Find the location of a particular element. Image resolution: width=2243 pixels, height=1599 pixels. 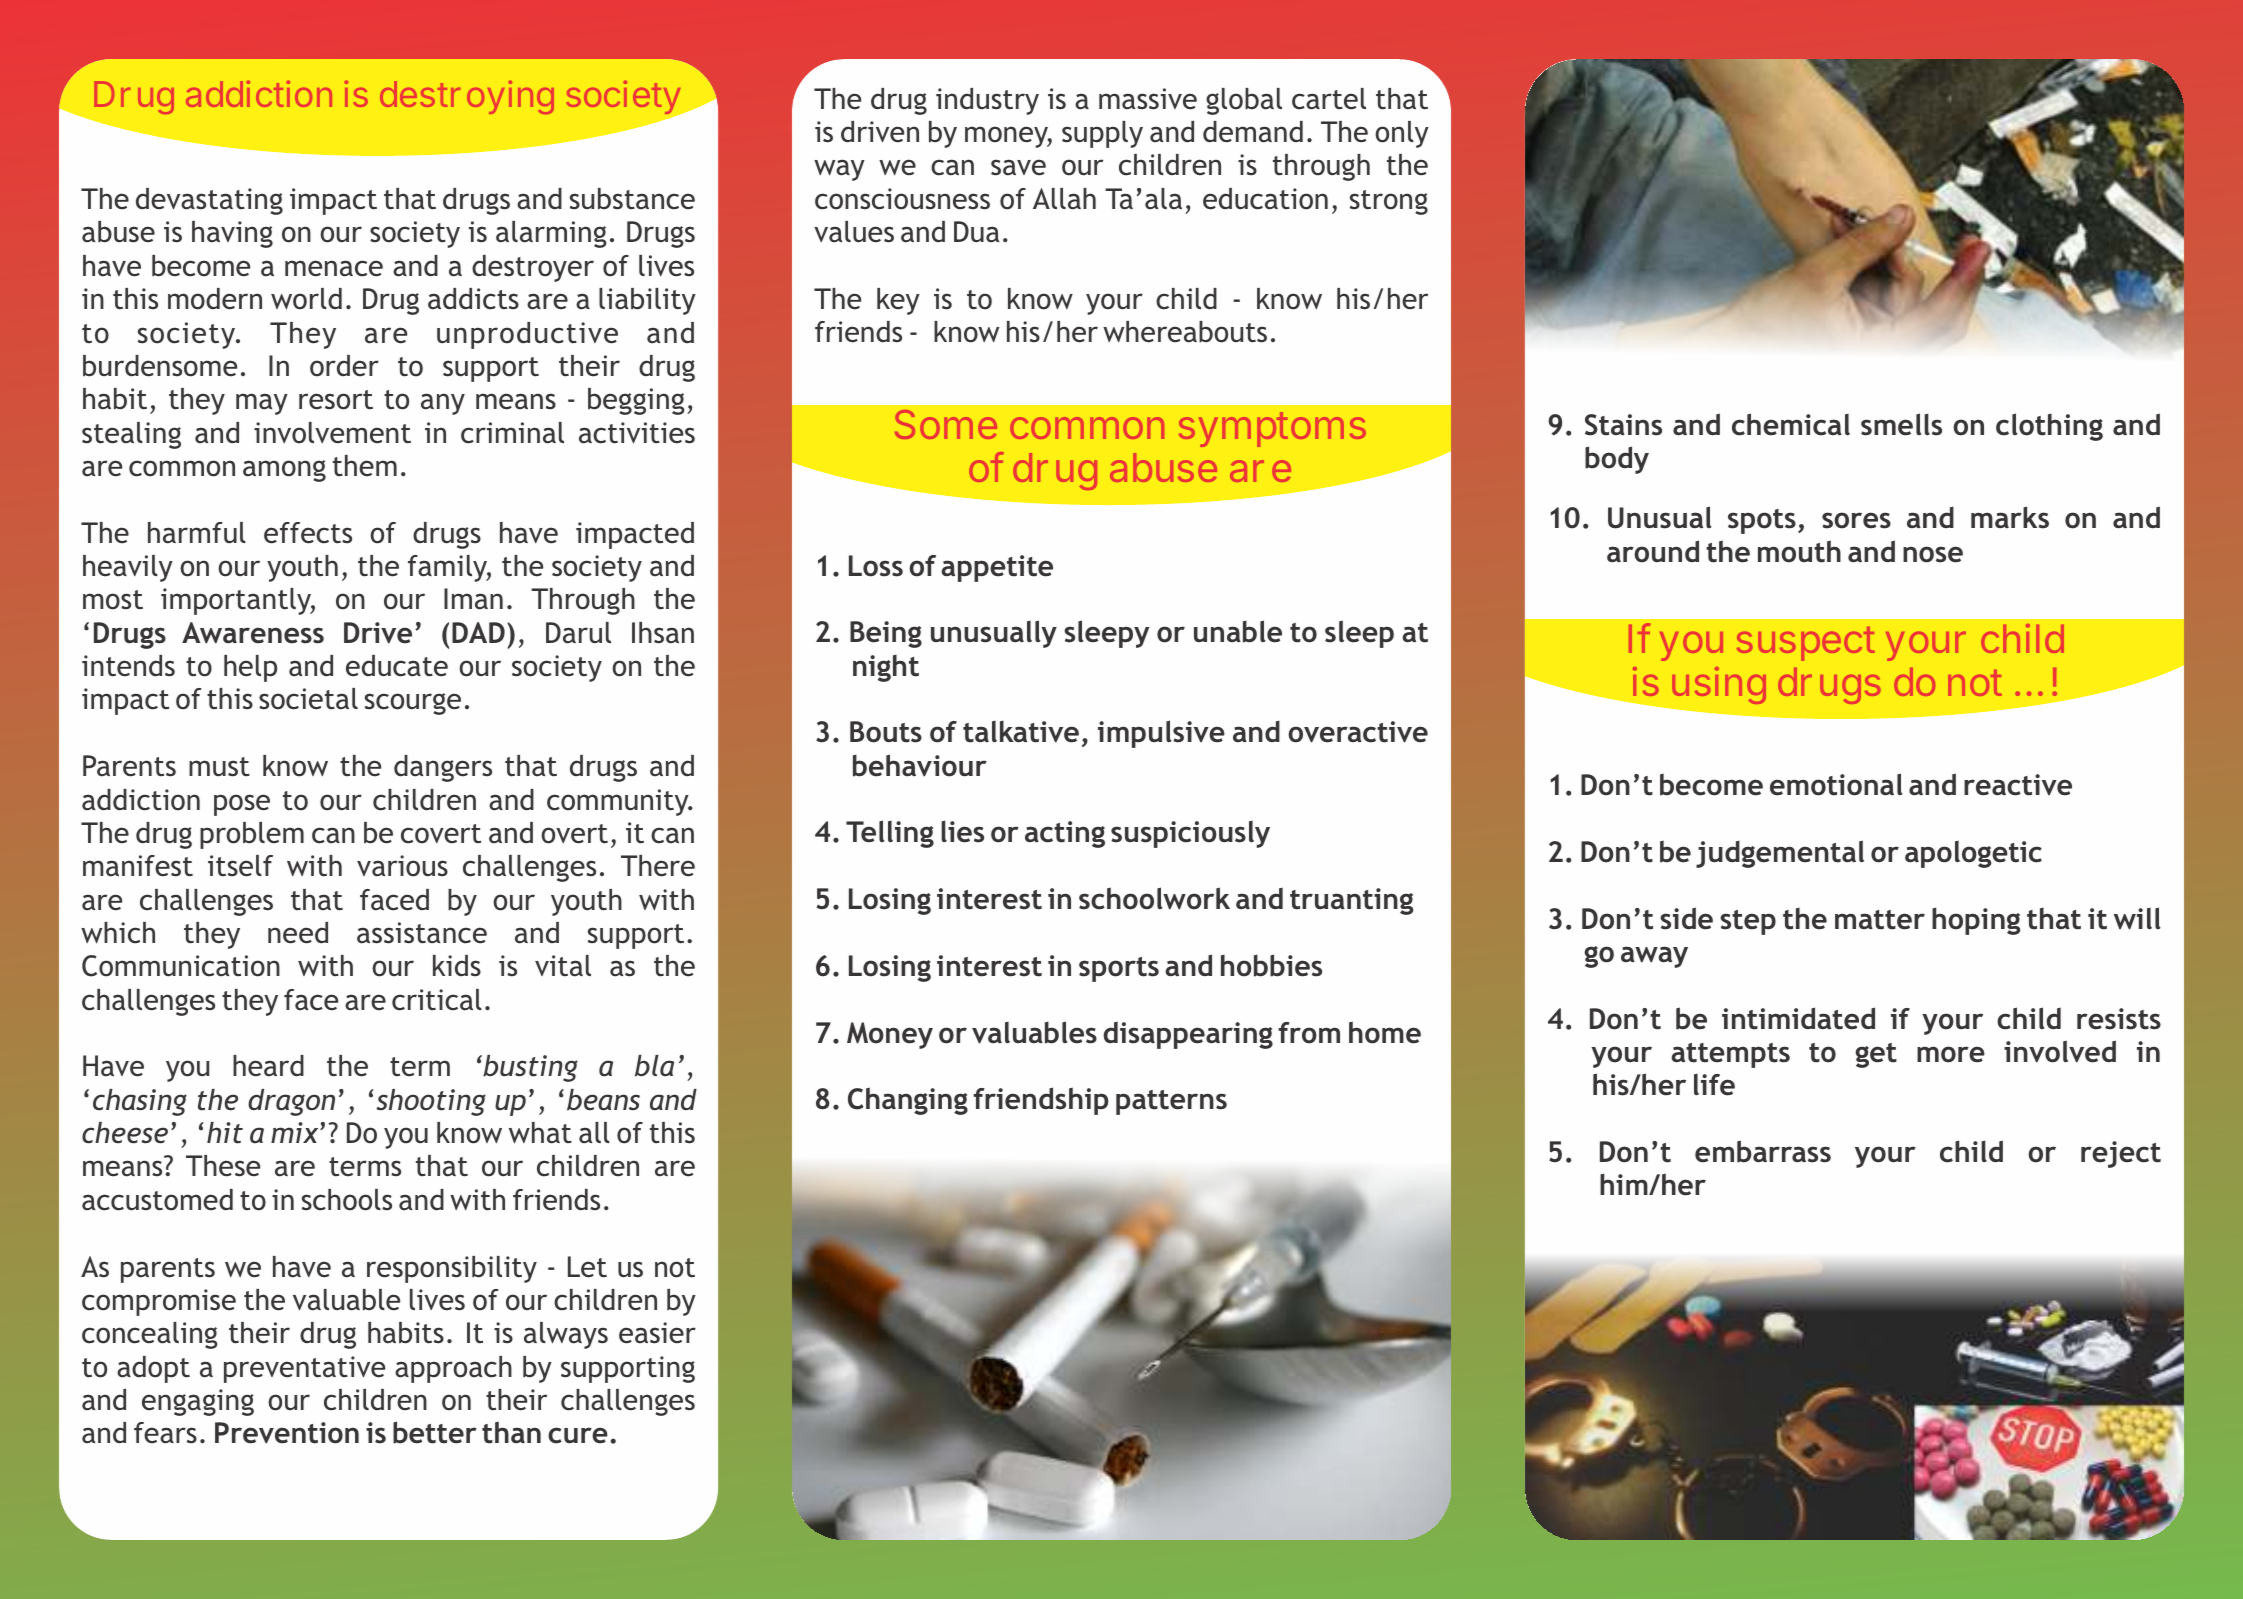

easier is located at coordinates (657, 1333).
